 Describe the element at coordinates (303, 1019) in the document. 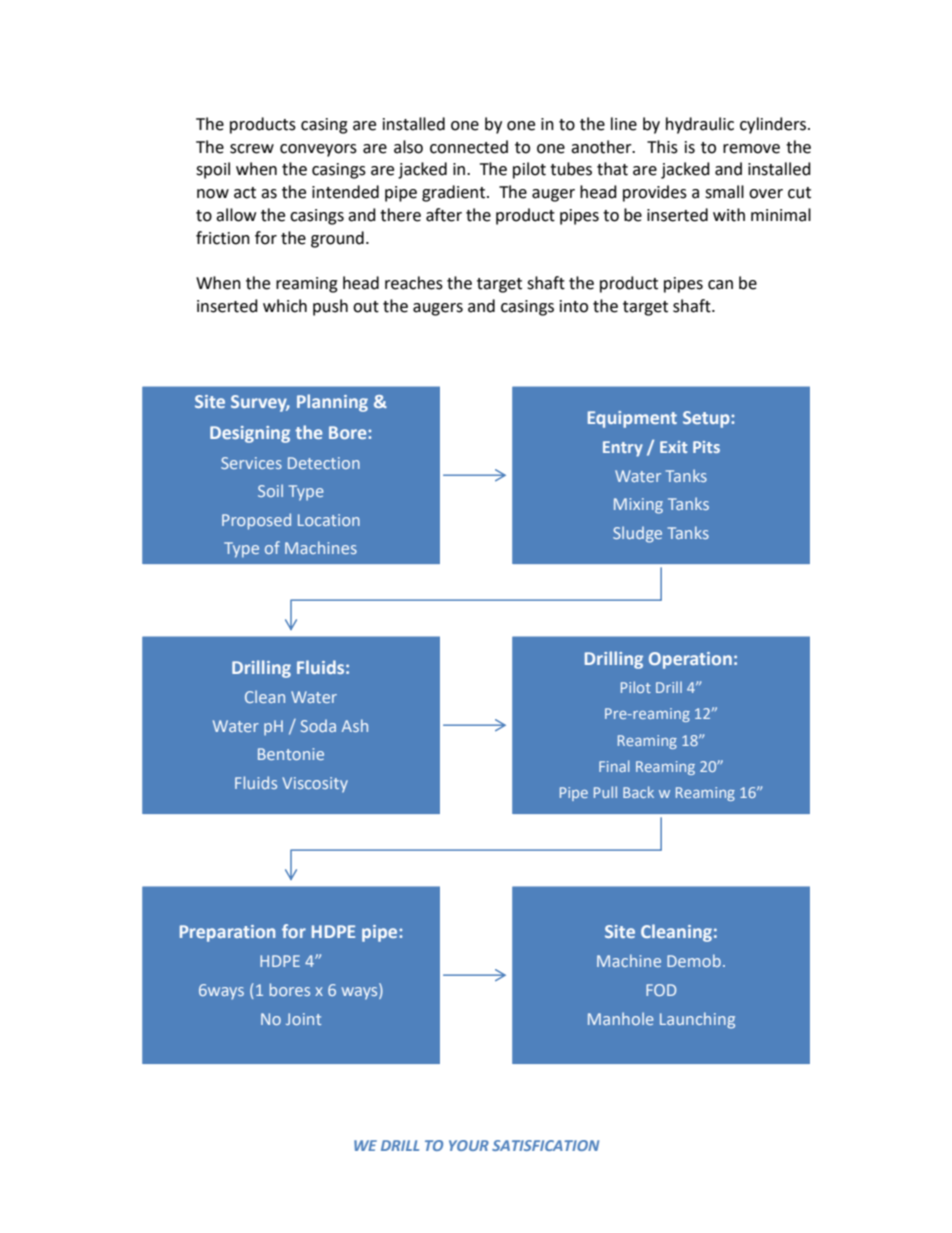

I see `Joint` at that location.
